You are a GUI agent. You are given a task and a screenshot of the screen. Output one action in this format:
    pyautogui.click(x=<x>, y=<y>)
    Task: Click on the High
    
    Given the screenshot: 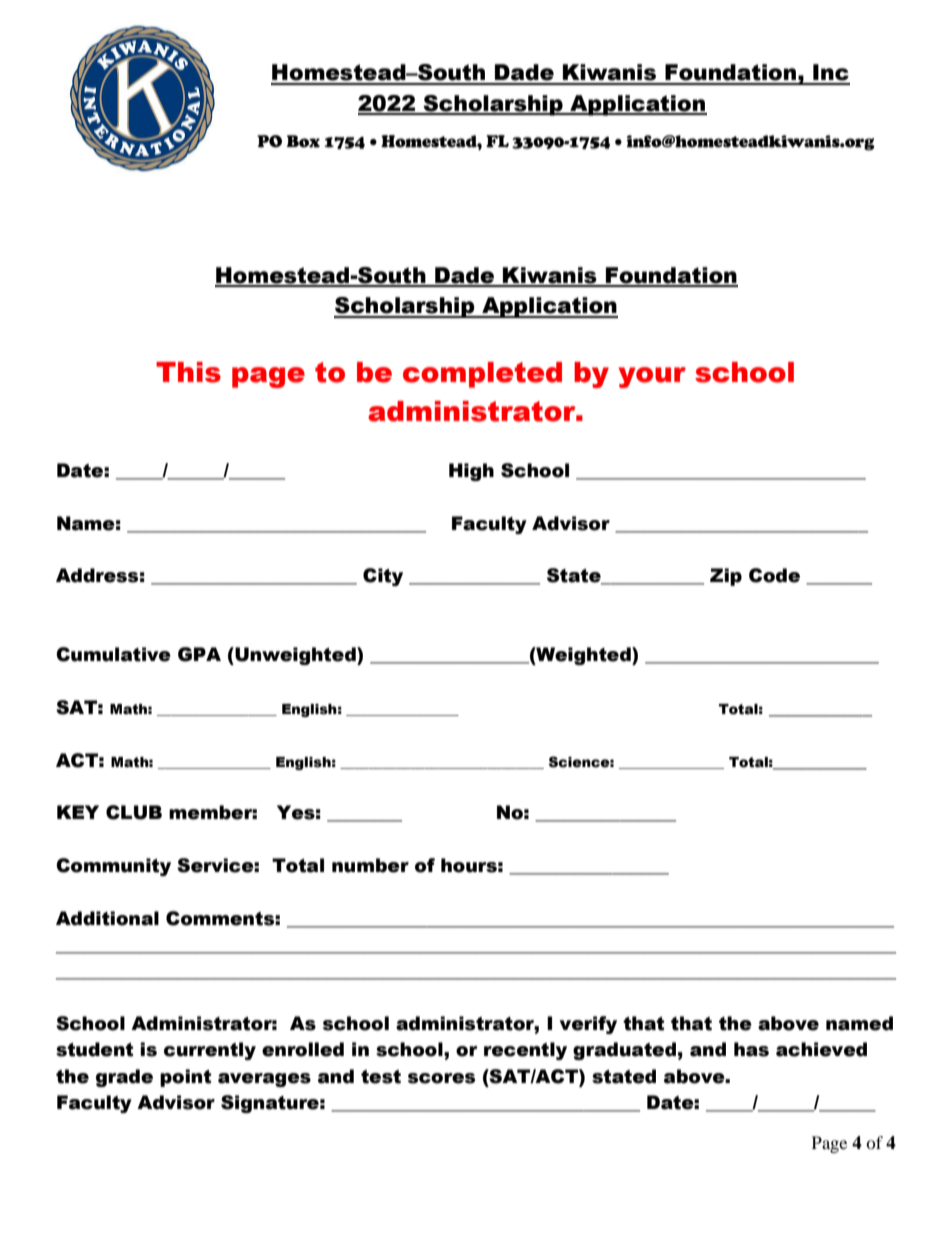 What is the action you would take?
    pyautogui.click(x=471, y=472)
